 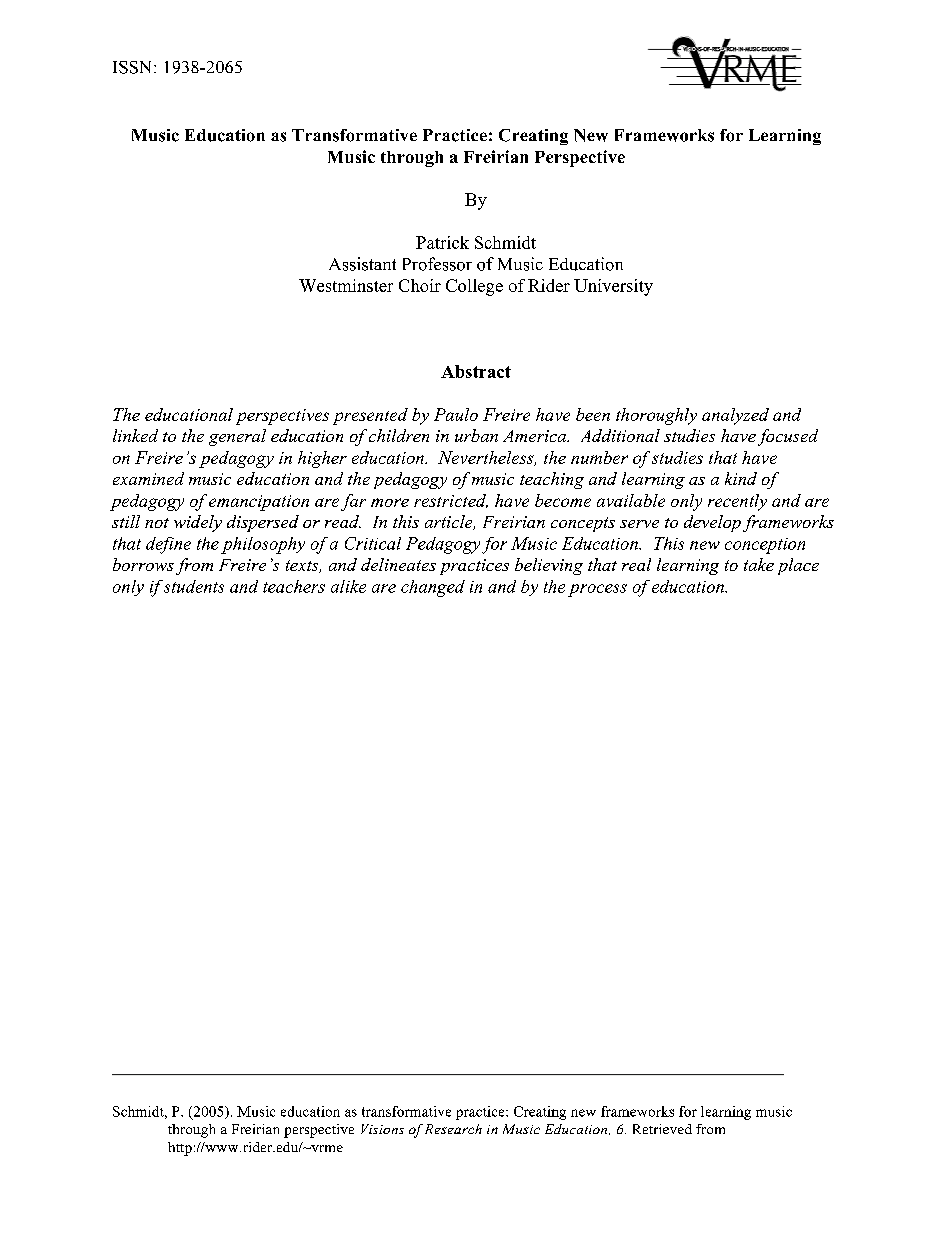 What do you see at coordinates (453, 1129) in the screenshot?
I see `Research` at bounding box center [453, 1129].
